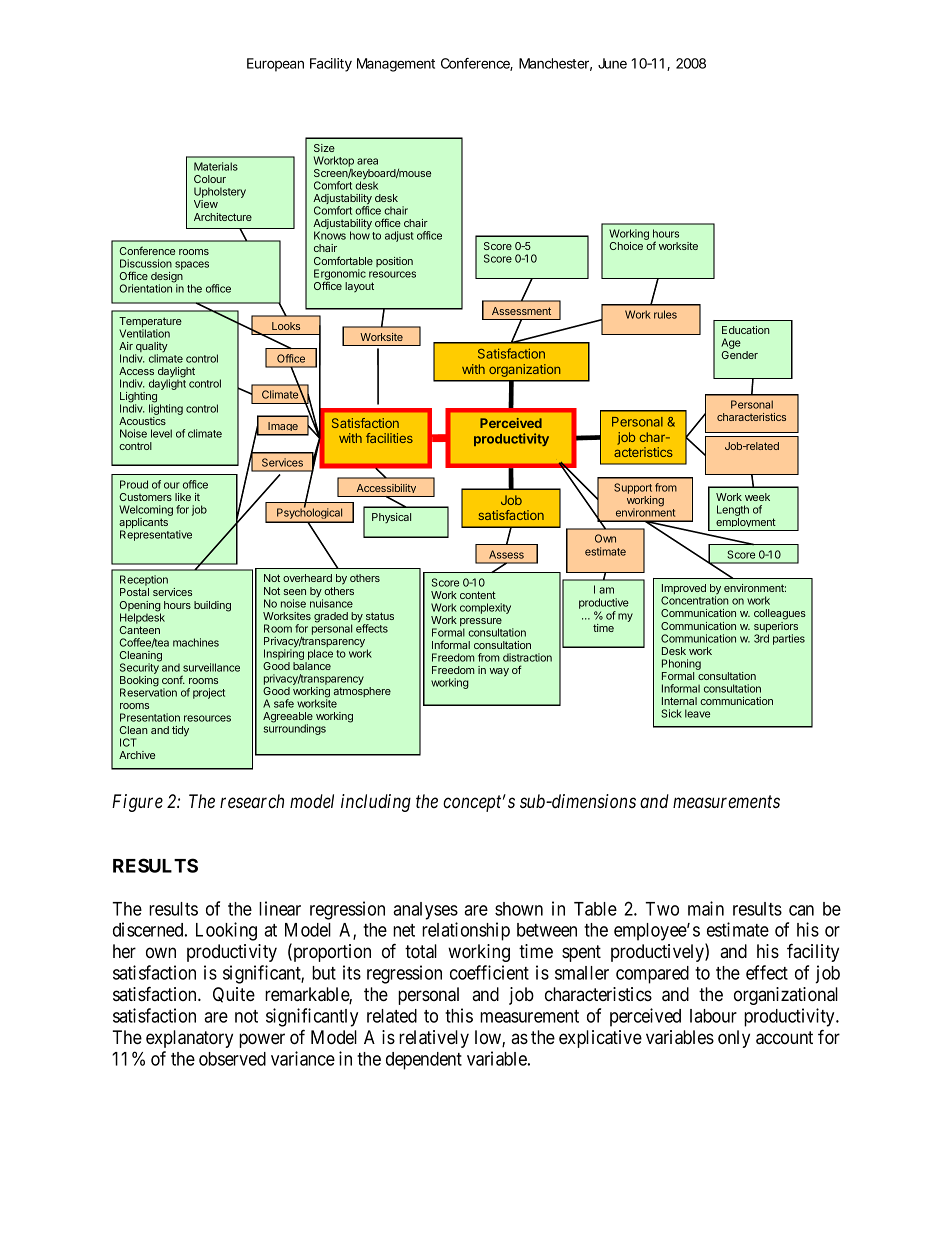 The width and height of the screenshot is (952, 1233). What do you see at coordinates (396, 65) in the screenshot?
I see `Management` at bounding box center [396, 65].
